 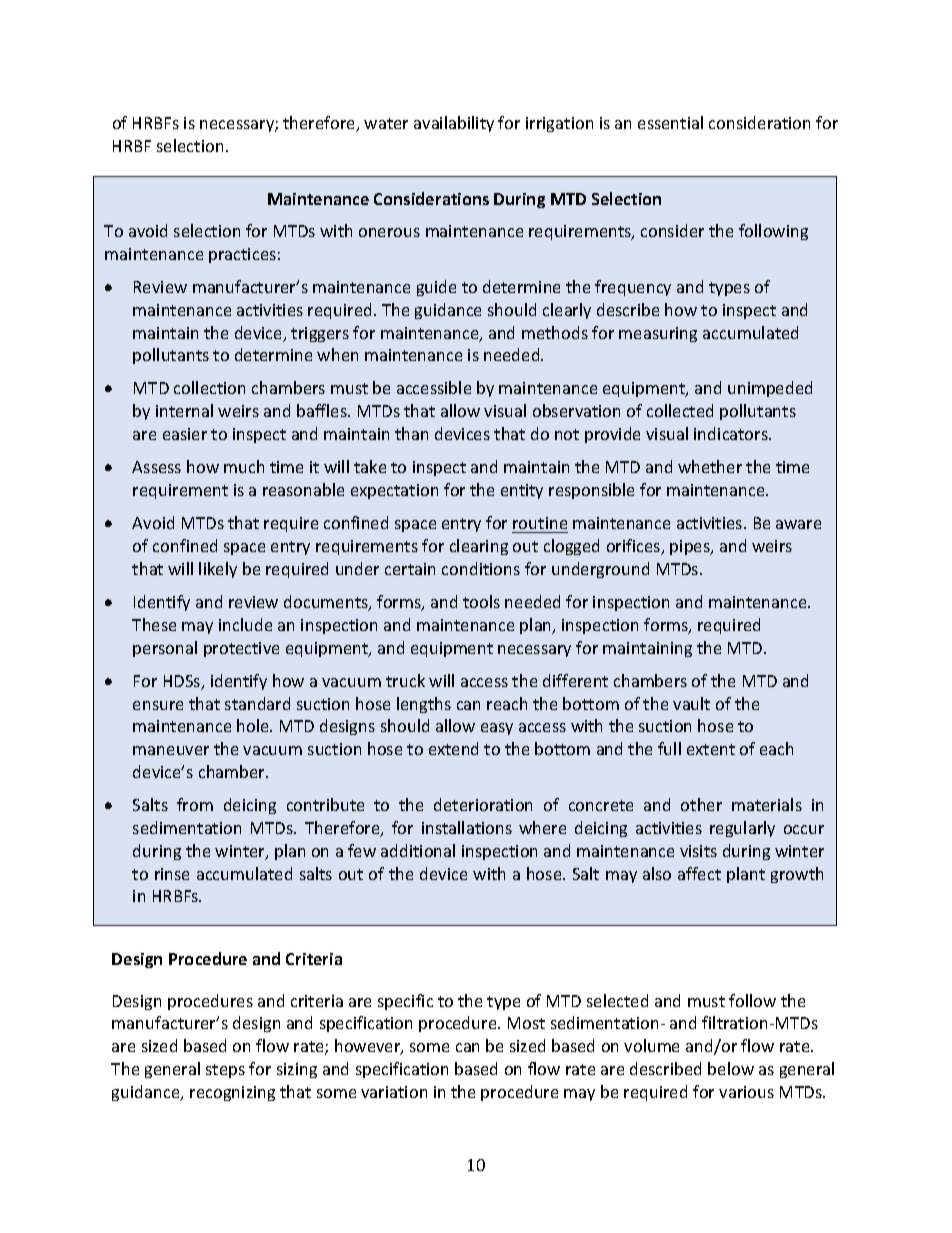 What do you see at coordinates (242, 255) in the document?
I see `practices` at bounding box center [242, 255].
